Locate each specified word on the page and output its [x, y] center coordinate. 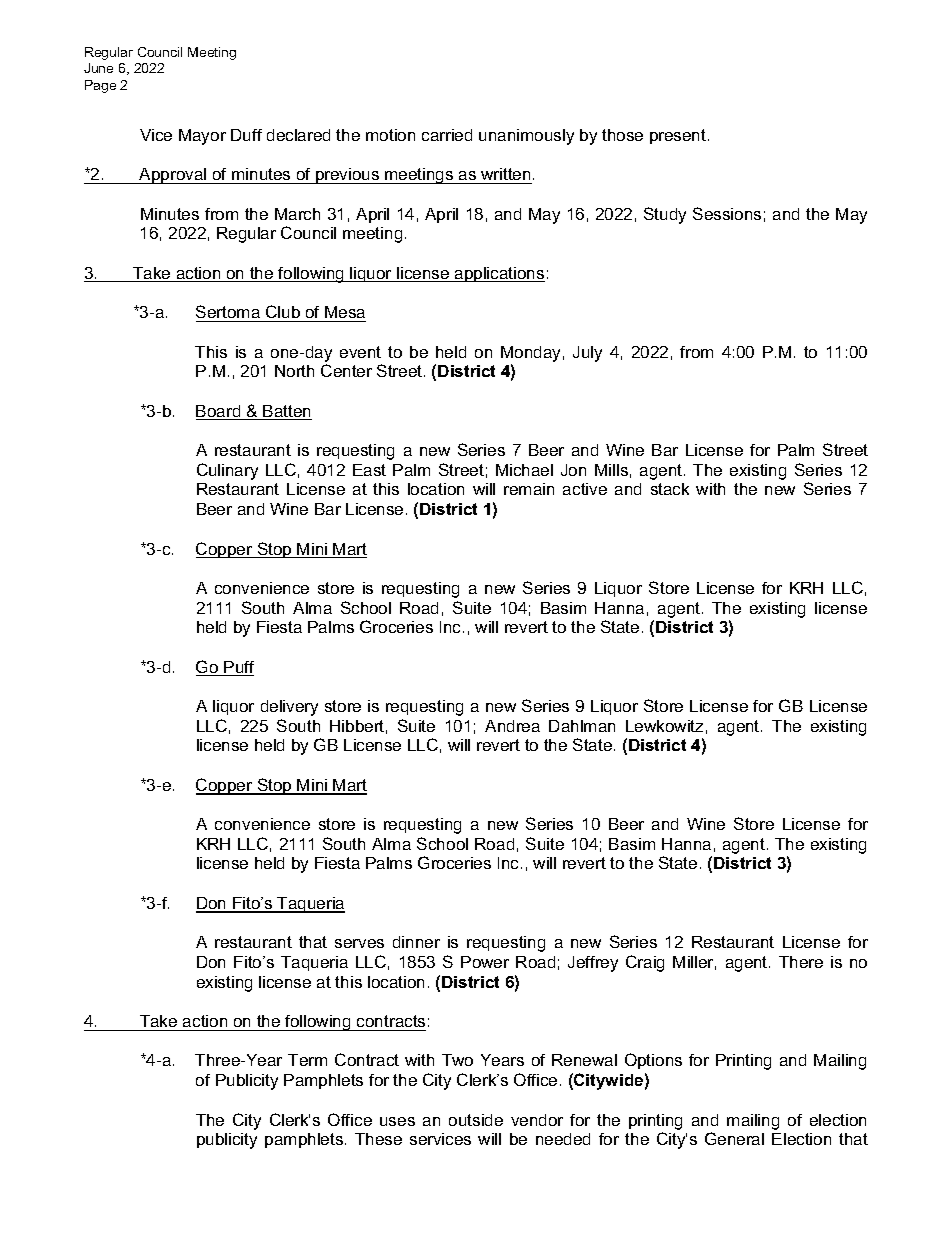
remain [529, 489]
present [678, 136]
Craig [645, 963]
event [360, 352]
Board [219, 412]
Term [307, 1060]
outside [476, 1120]
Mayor [202, 137]
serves [359, 943]
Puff [238, 668]
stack [670, 489]
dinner [416, 942]
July [587, 354]
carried [447, 135]
